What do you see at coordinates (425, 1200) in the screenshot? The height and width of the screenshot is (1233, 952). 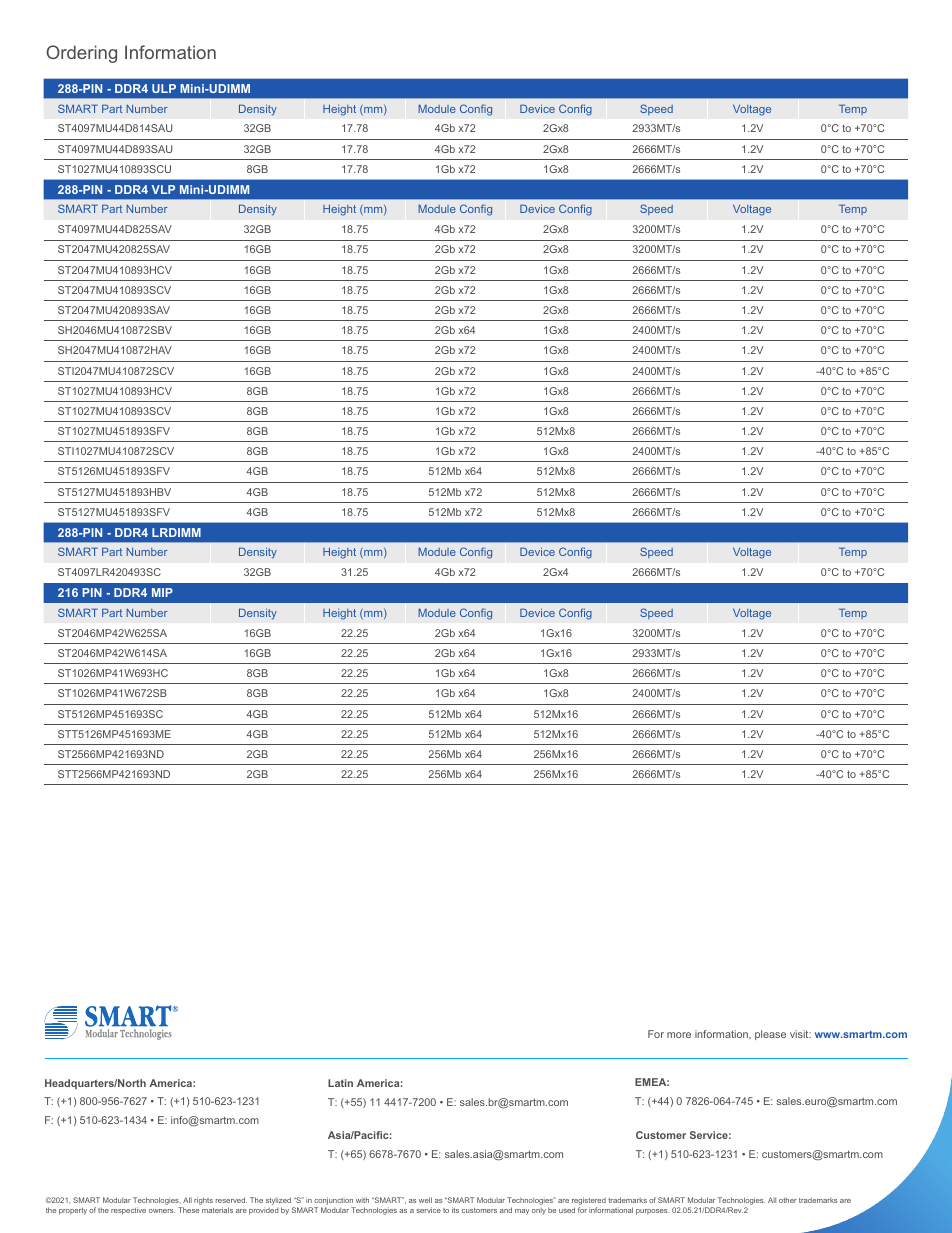 I see `well` at bounding box center [425, 1200].
